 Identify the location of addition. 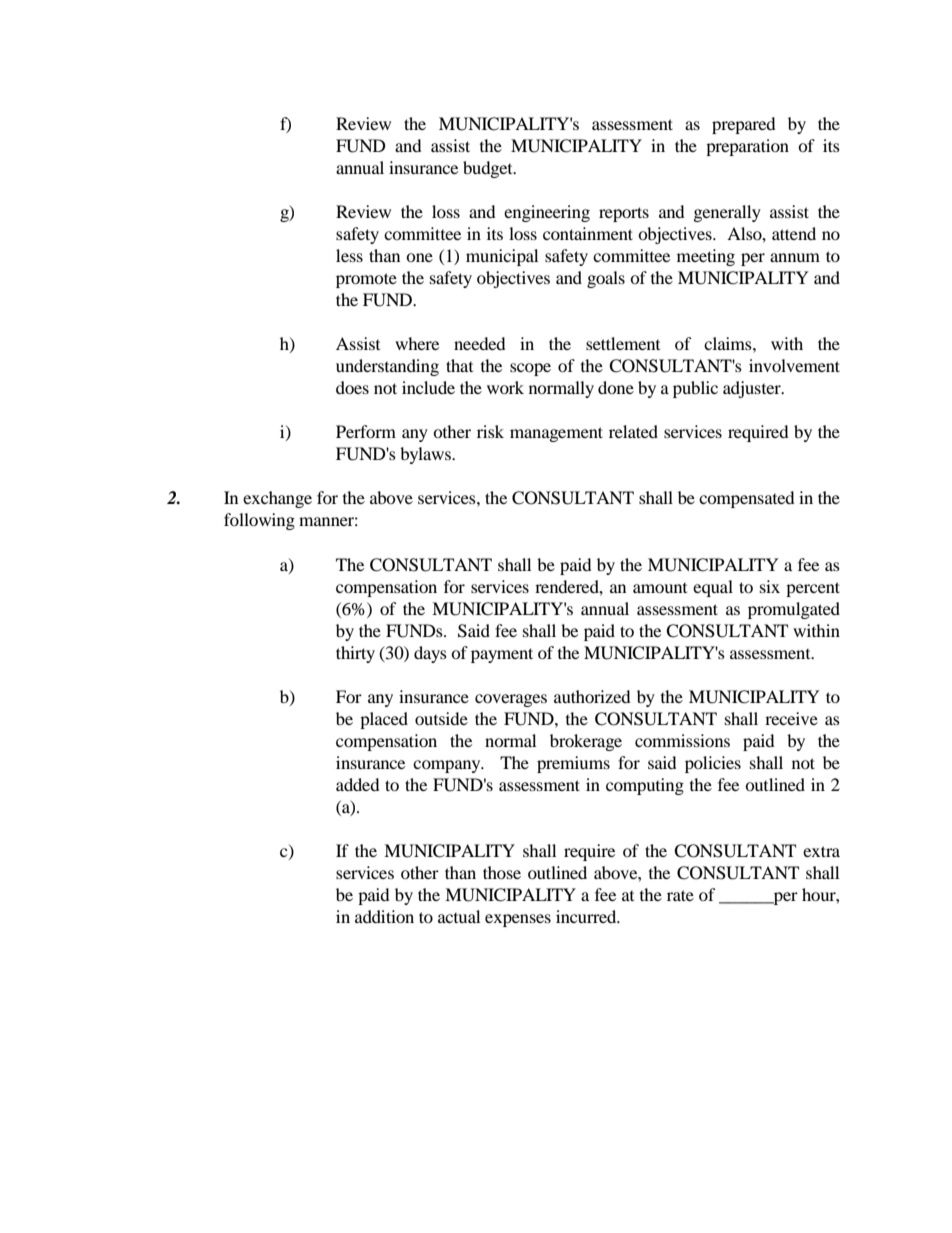
(384, 916).
